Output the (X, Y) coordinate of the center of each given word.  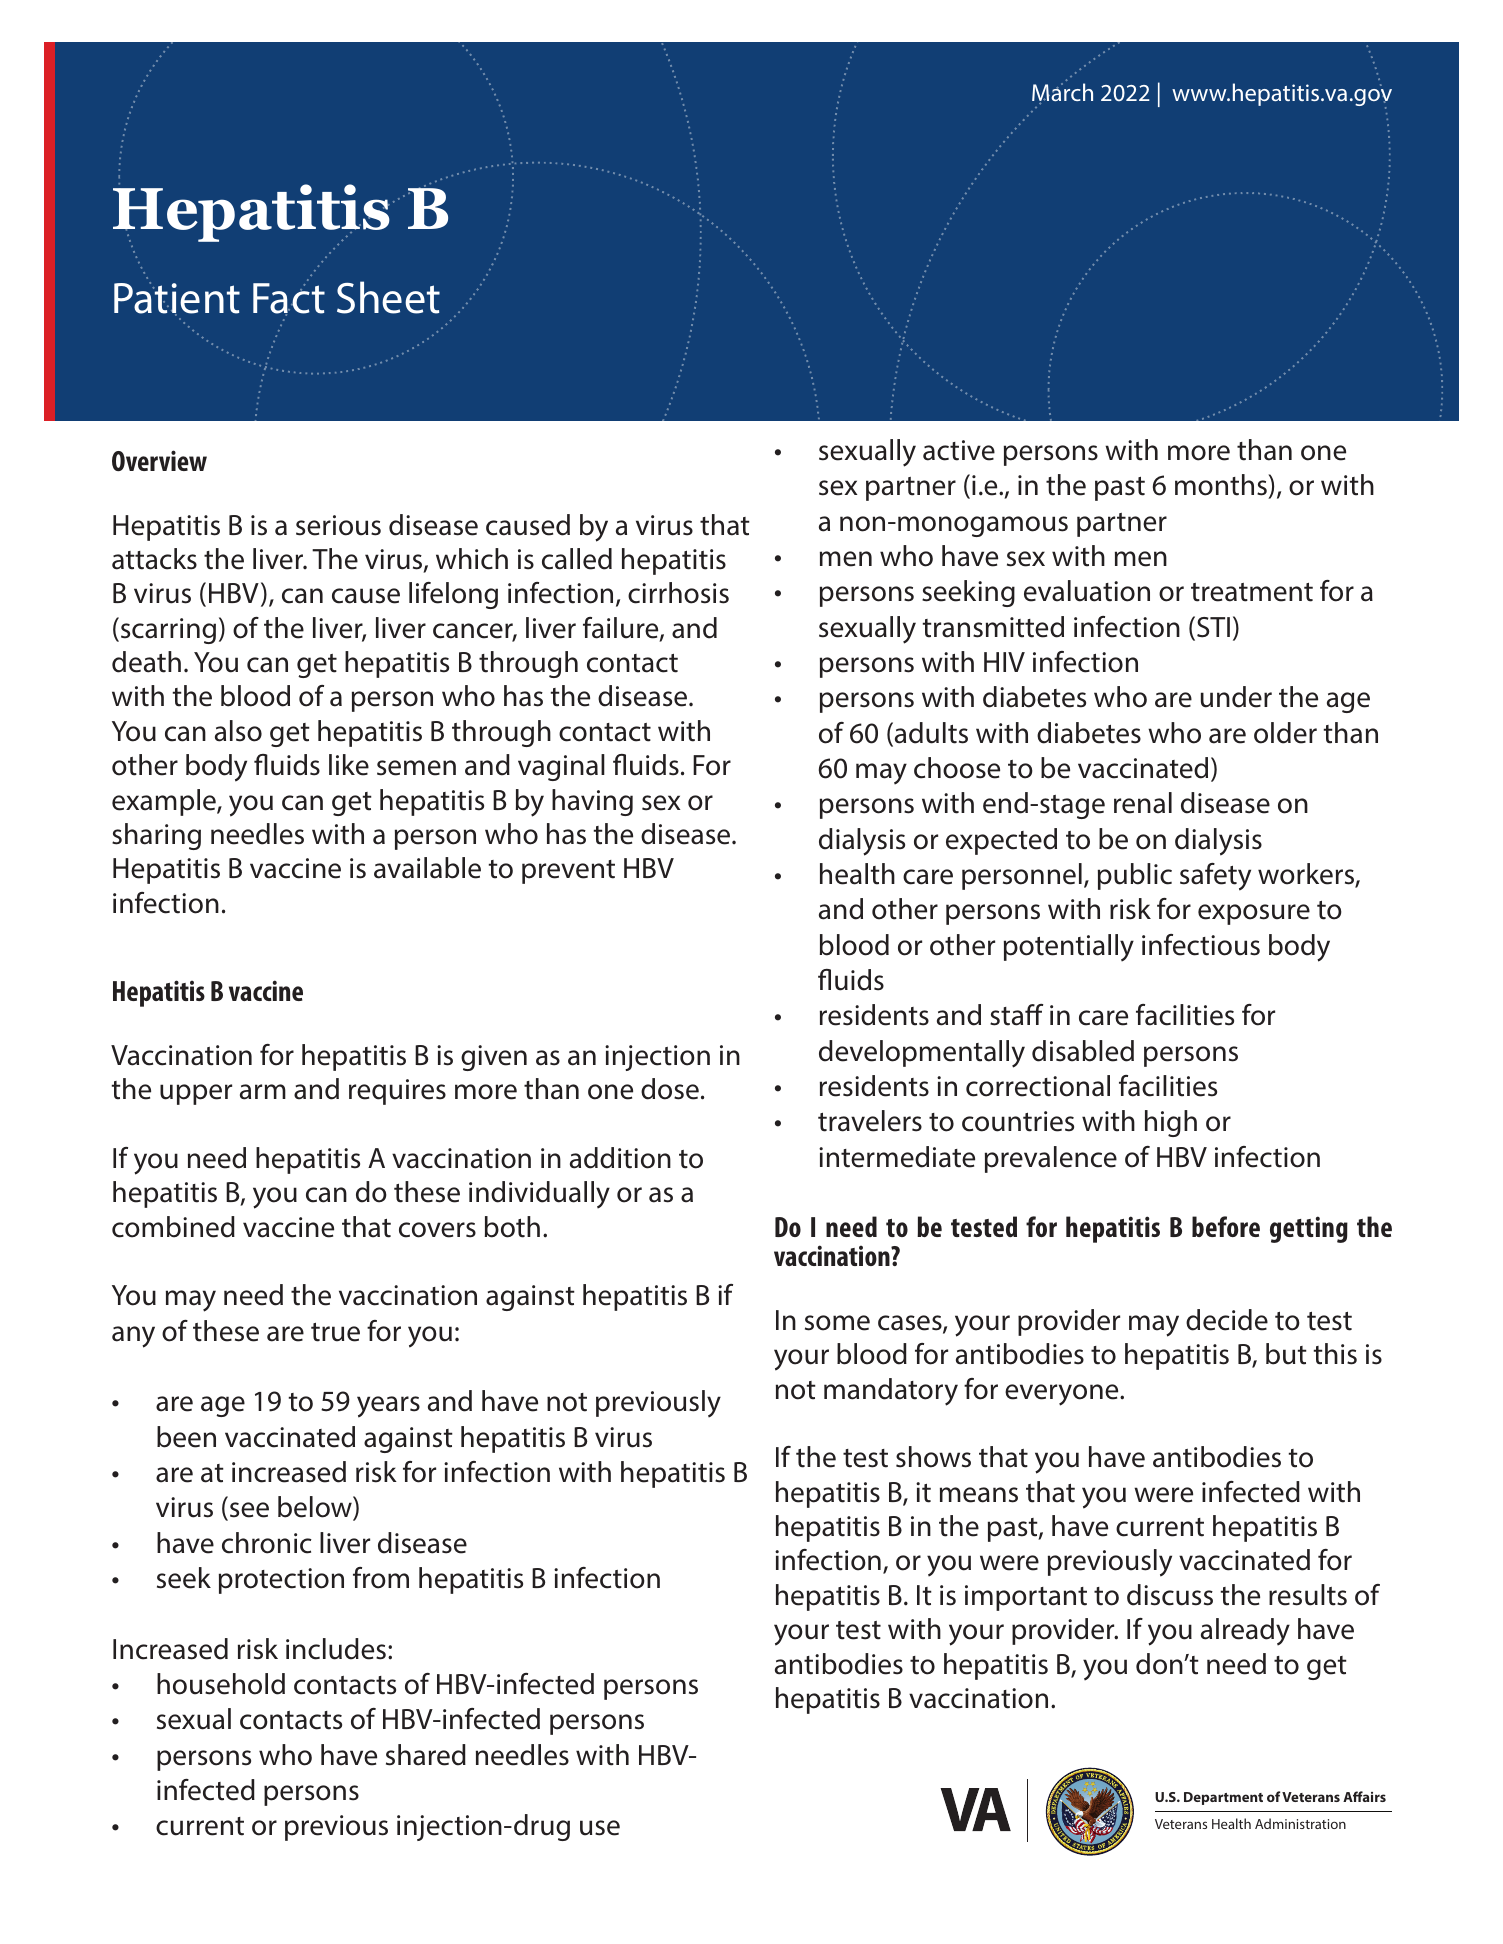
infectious (1201, 945)
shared (426, 1755)
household (221, 1684)
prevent (568, 872)
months (1222, 485)
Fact (289, 299)
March (1062, 93)
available (427, 868)
